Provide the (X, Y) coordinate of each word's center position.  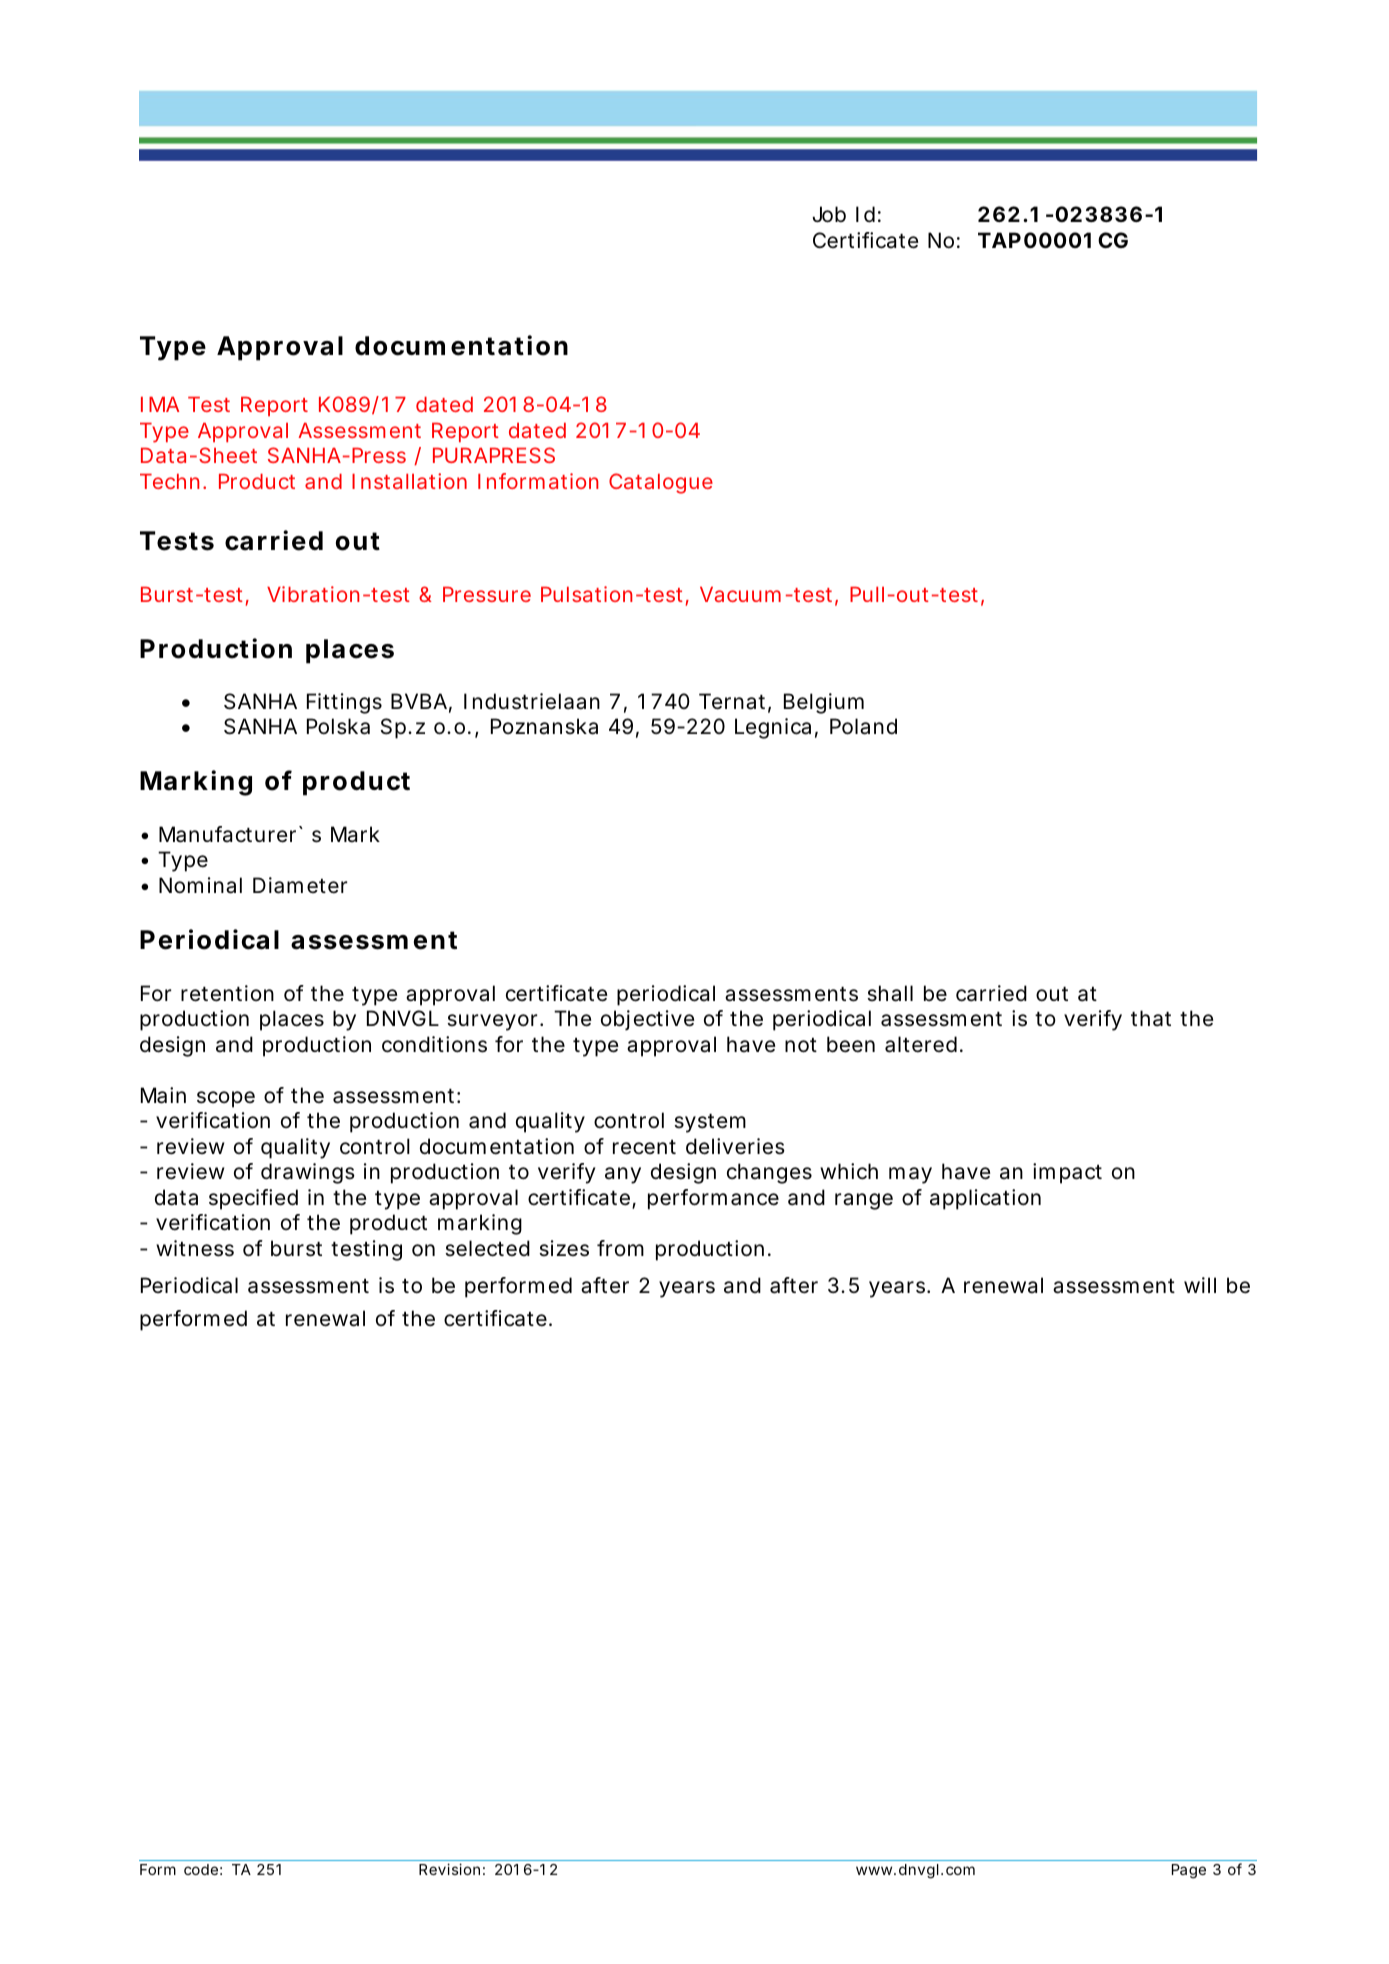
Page (1189, 1871)
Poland (863, 726)
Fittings (344, 703)
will (1200, 1285)
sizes (564, 1248)
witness (195, 1248)
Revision (449, 1869)
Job (829, 214)
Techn (169, 481)
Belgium (824, 703)
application (985, 1199)
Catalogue (661, 483)
